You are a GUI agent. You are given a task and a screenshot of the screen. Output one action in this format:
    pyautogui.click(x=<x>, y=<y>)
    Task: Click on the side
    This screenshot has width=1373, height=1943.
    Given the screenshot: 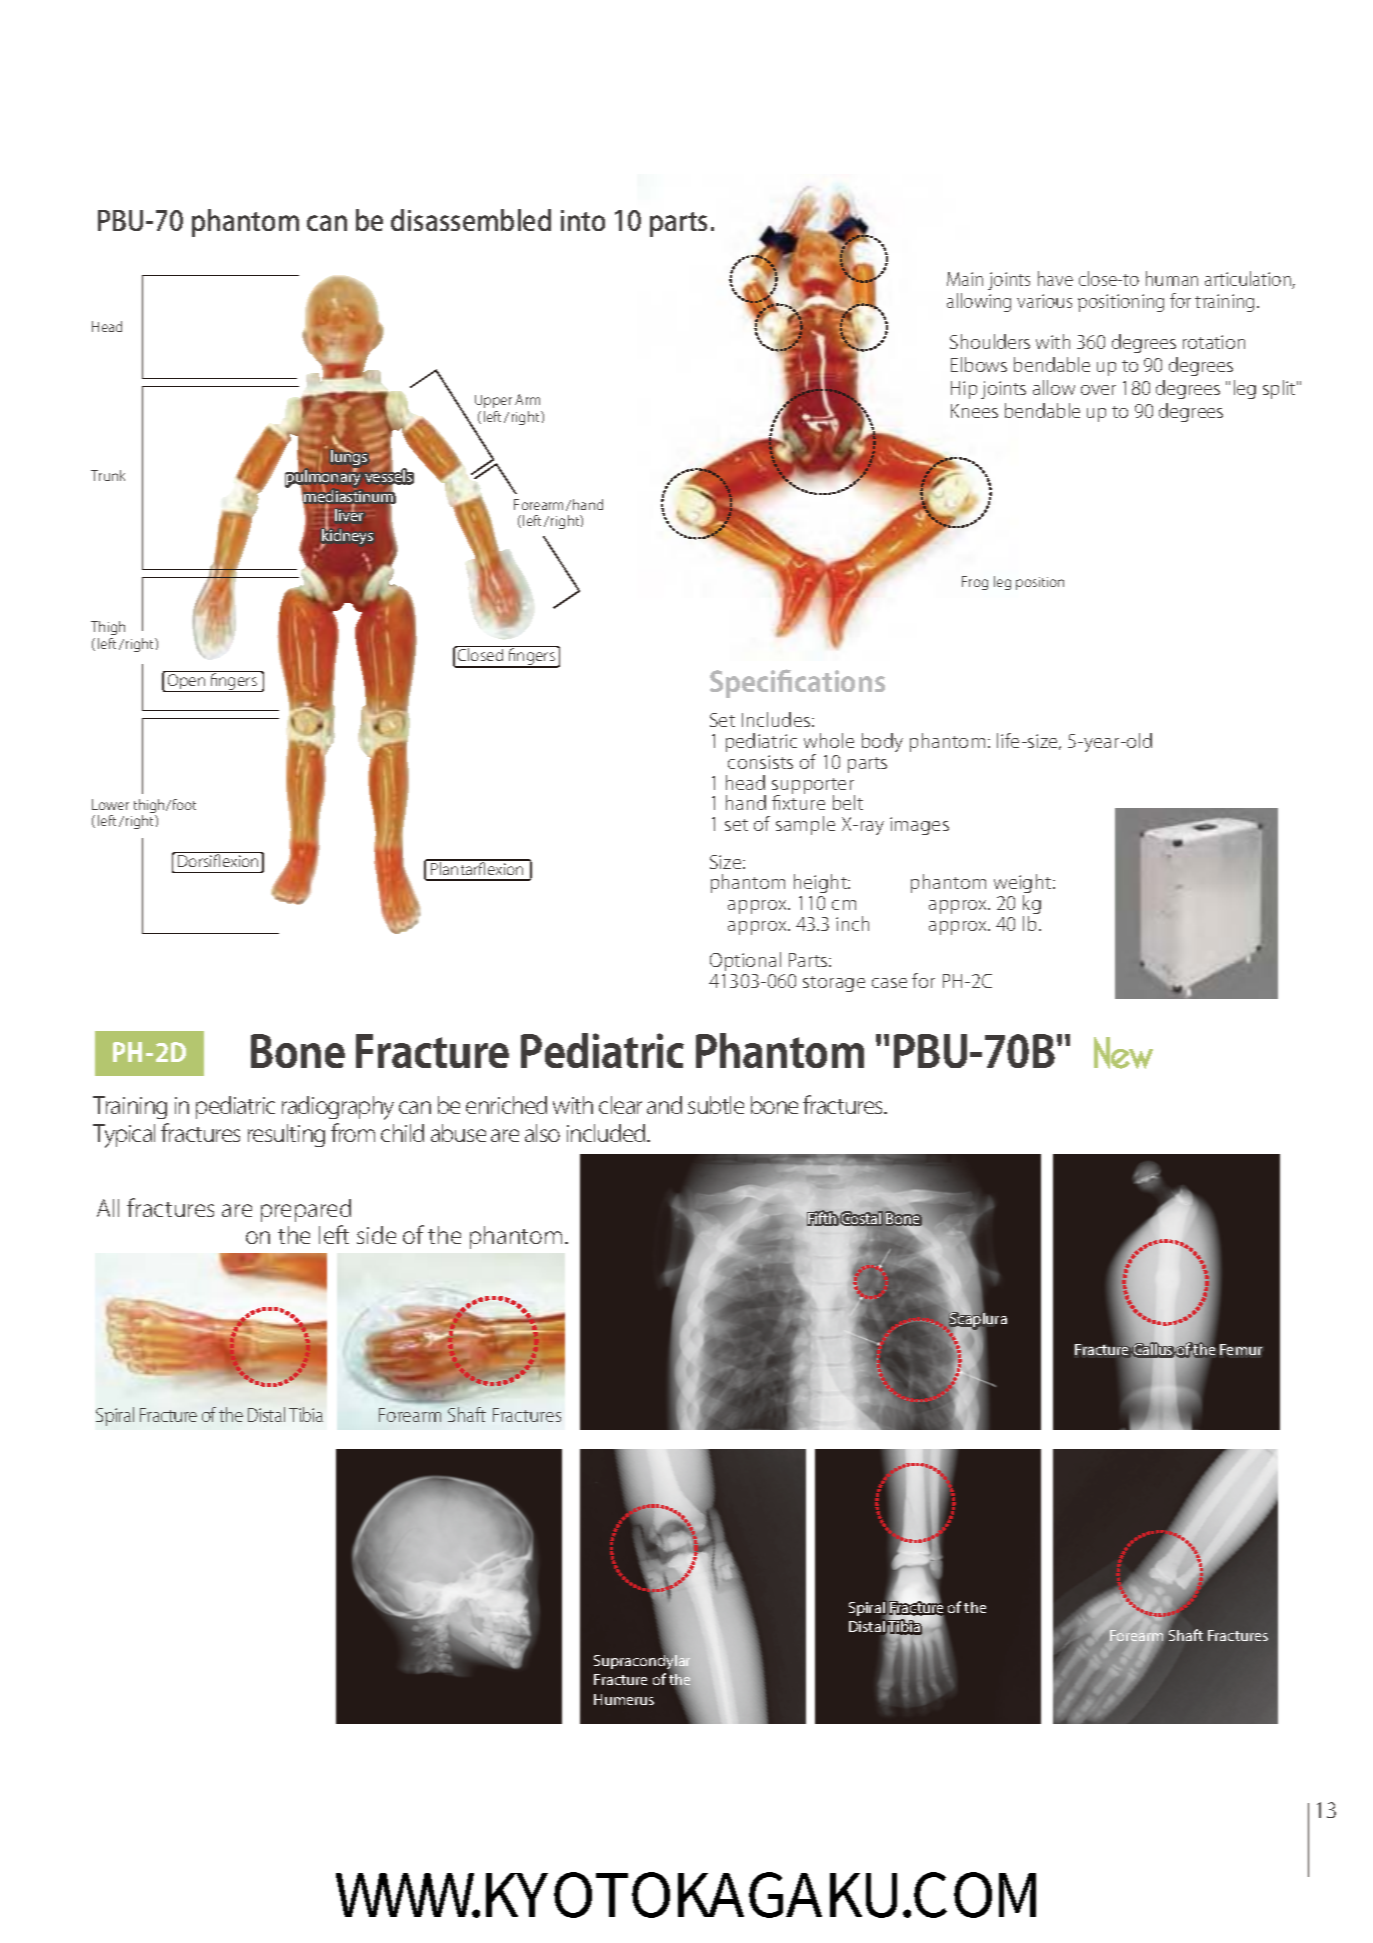 What is the action you would take?
    pyautogui.click(x=376, y=1235)
